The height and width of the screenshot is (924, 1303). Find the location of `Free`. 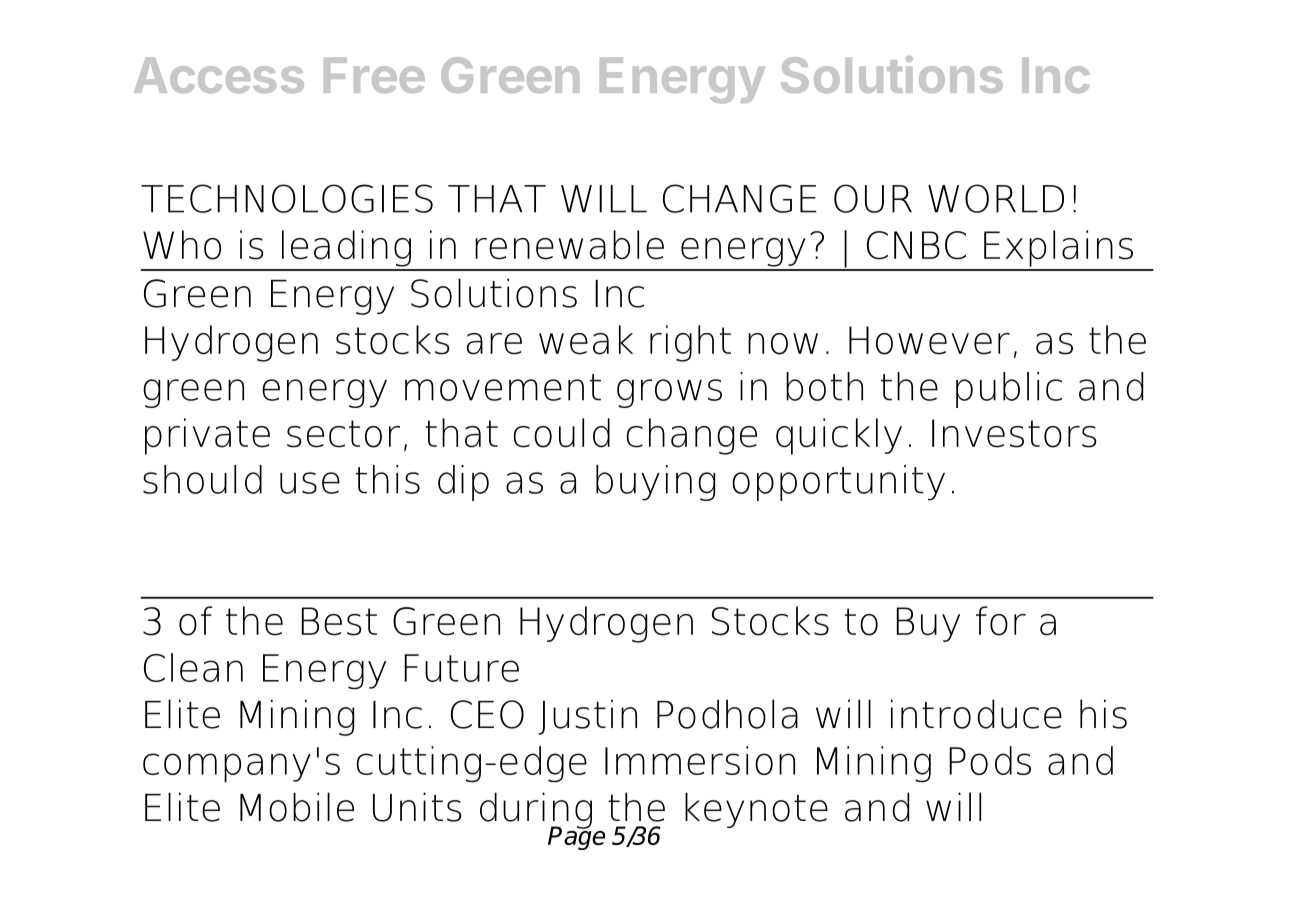

Free is located at coordinates (374, 75).
